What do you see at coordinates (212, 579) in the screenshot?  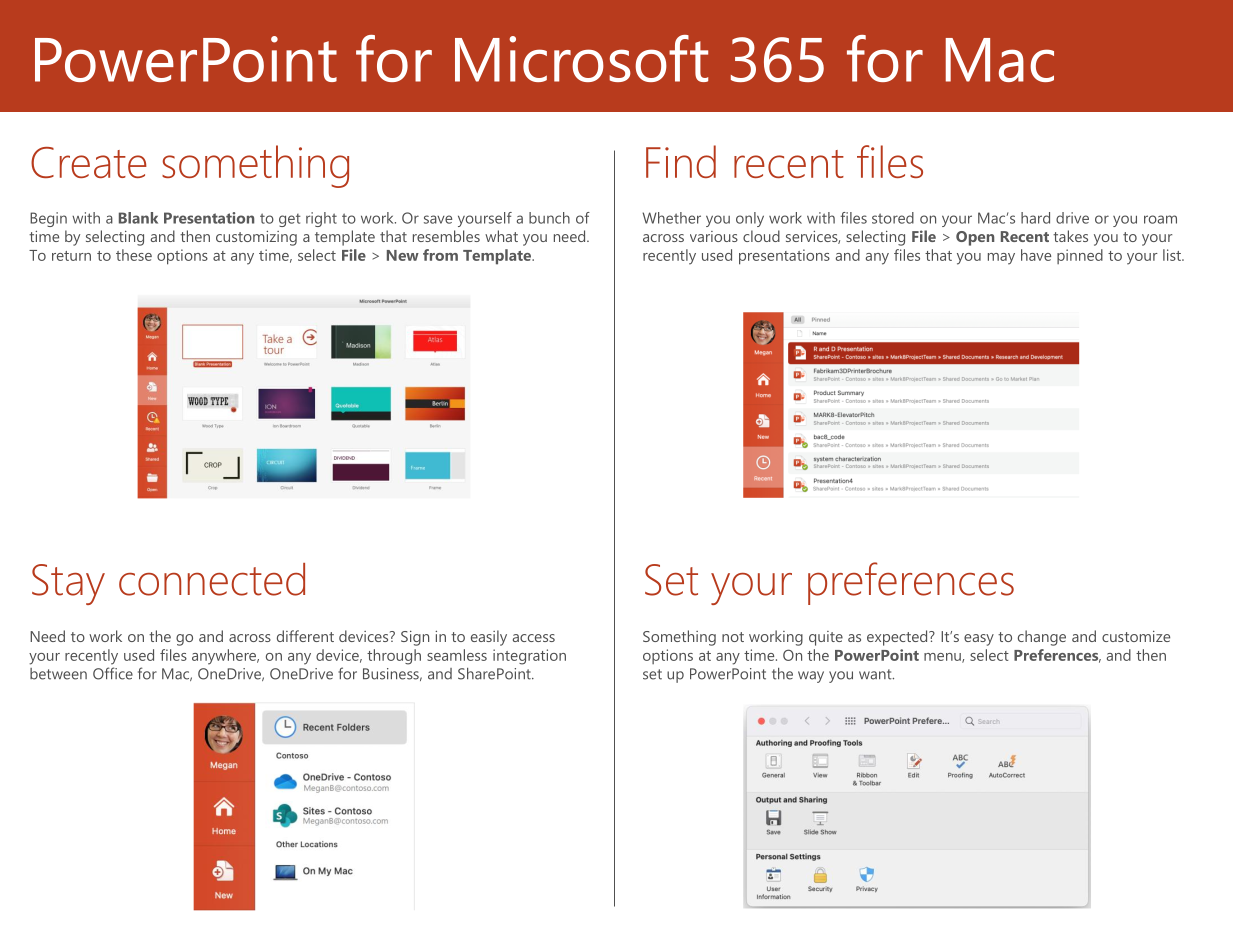 I see `connected` at bounding box center [212, 579].
